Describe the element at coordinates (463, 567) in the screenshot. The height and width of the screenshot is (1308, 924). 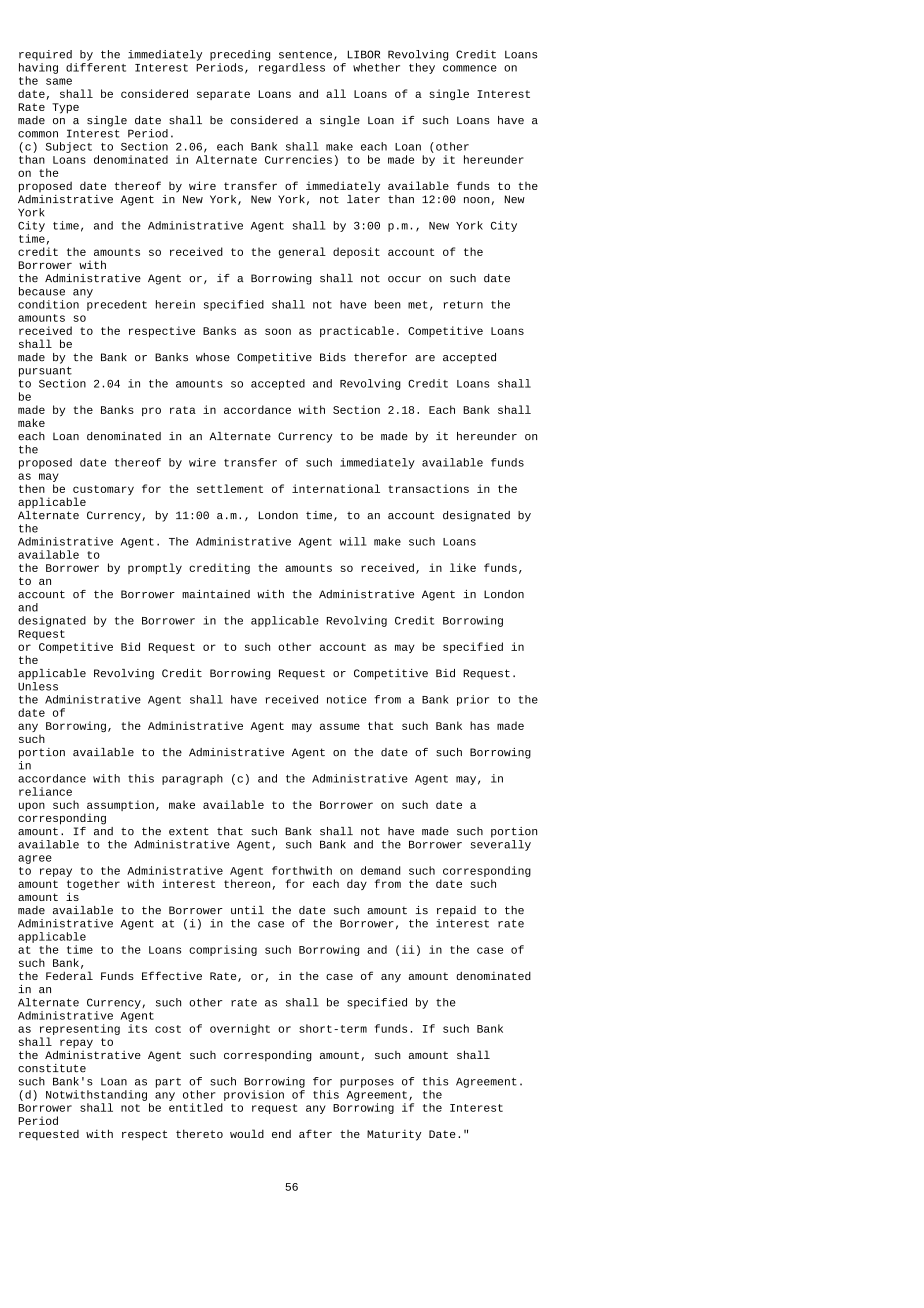
I see `like` at that location.
